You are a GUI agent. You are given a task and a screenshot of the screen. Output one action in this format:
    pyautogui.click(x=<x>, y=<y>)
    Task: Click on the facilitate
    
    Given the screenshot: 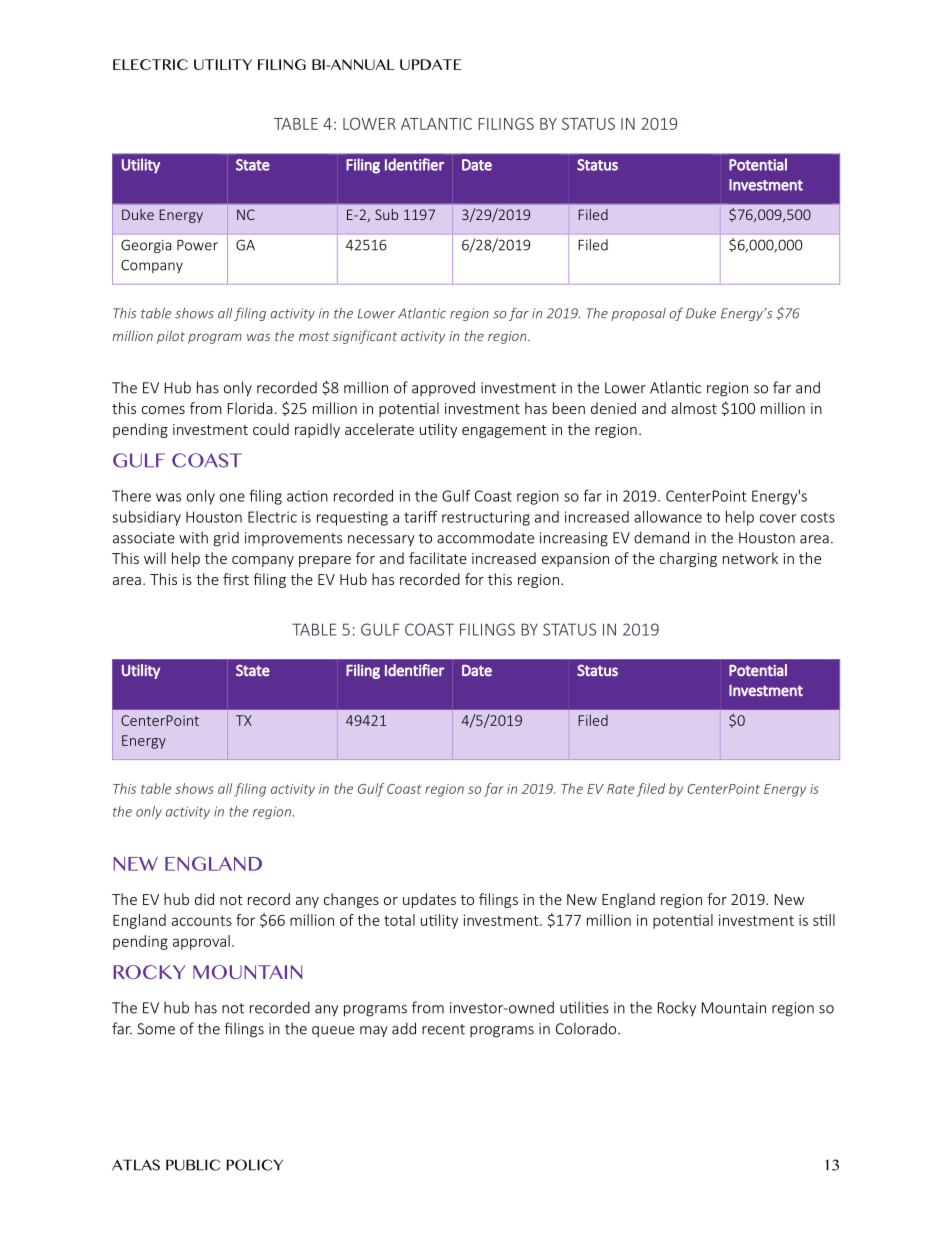 What is the action you would take?
    pyautogui.click(x=438, y=558)
